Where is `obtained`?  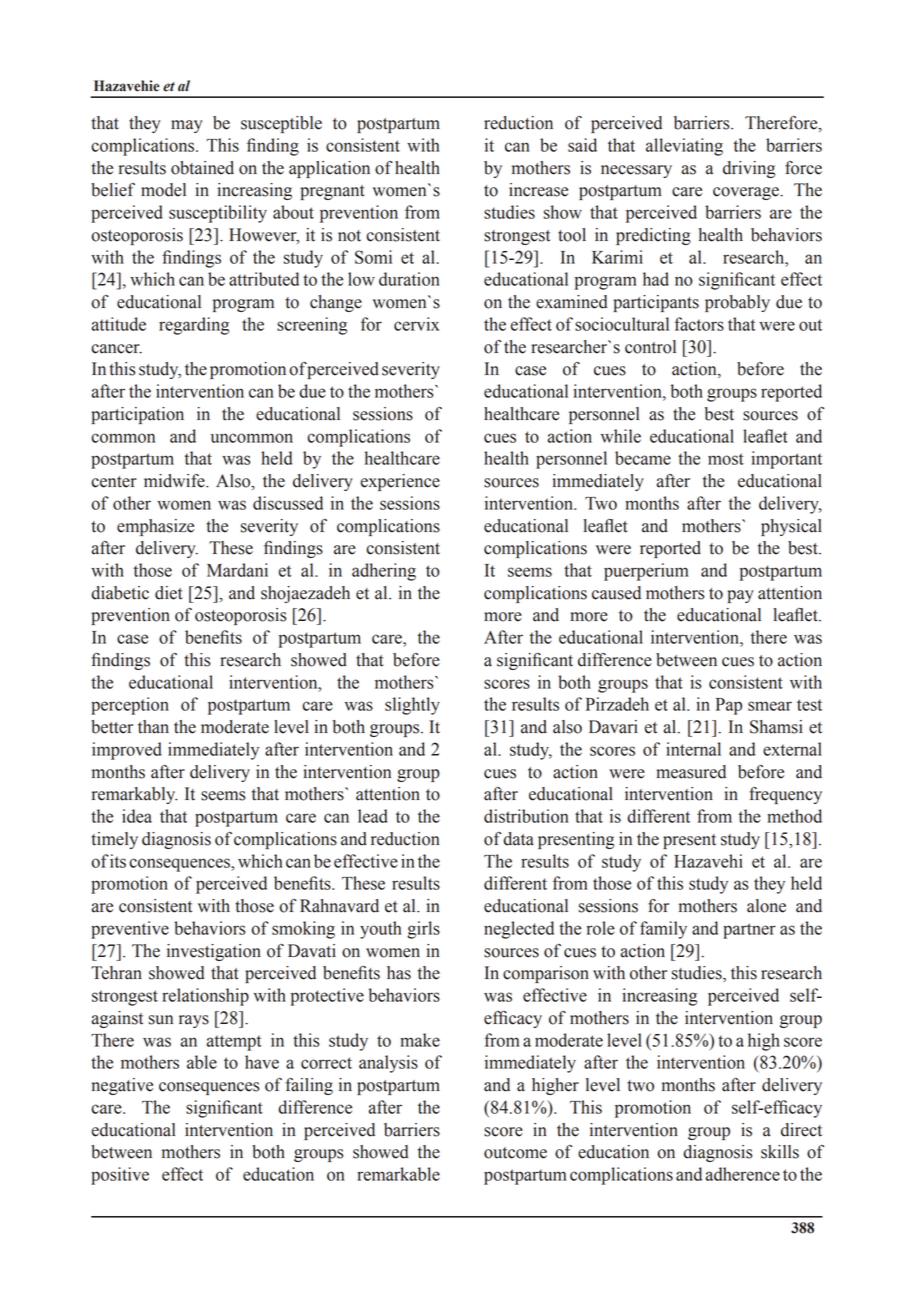 obtained is located at coordinates (202, 168).
